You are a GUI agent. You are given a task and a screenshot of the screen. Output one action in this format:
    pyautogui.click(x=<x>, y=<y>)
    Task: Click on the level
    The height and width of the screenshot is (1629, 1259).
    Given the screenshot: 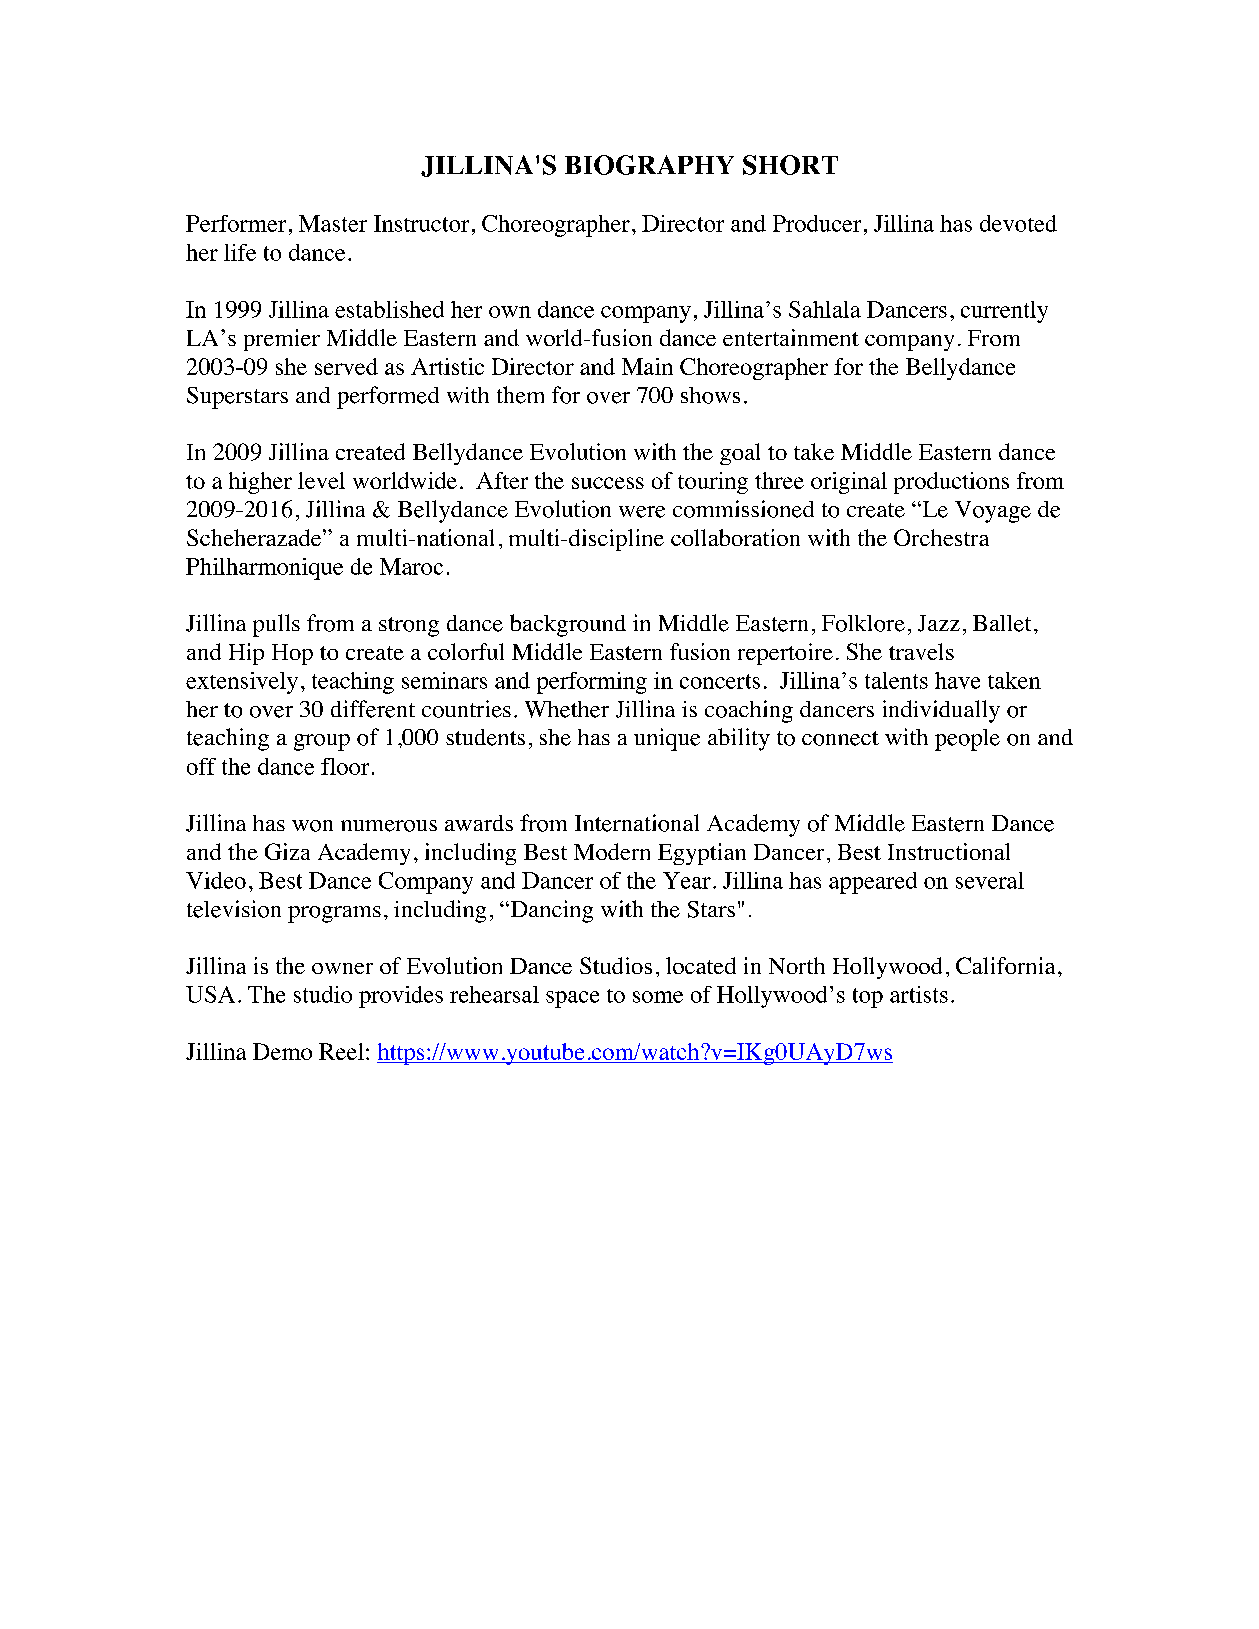 What is the action you would take?
    pyautogui.click(x=321, y=480)
